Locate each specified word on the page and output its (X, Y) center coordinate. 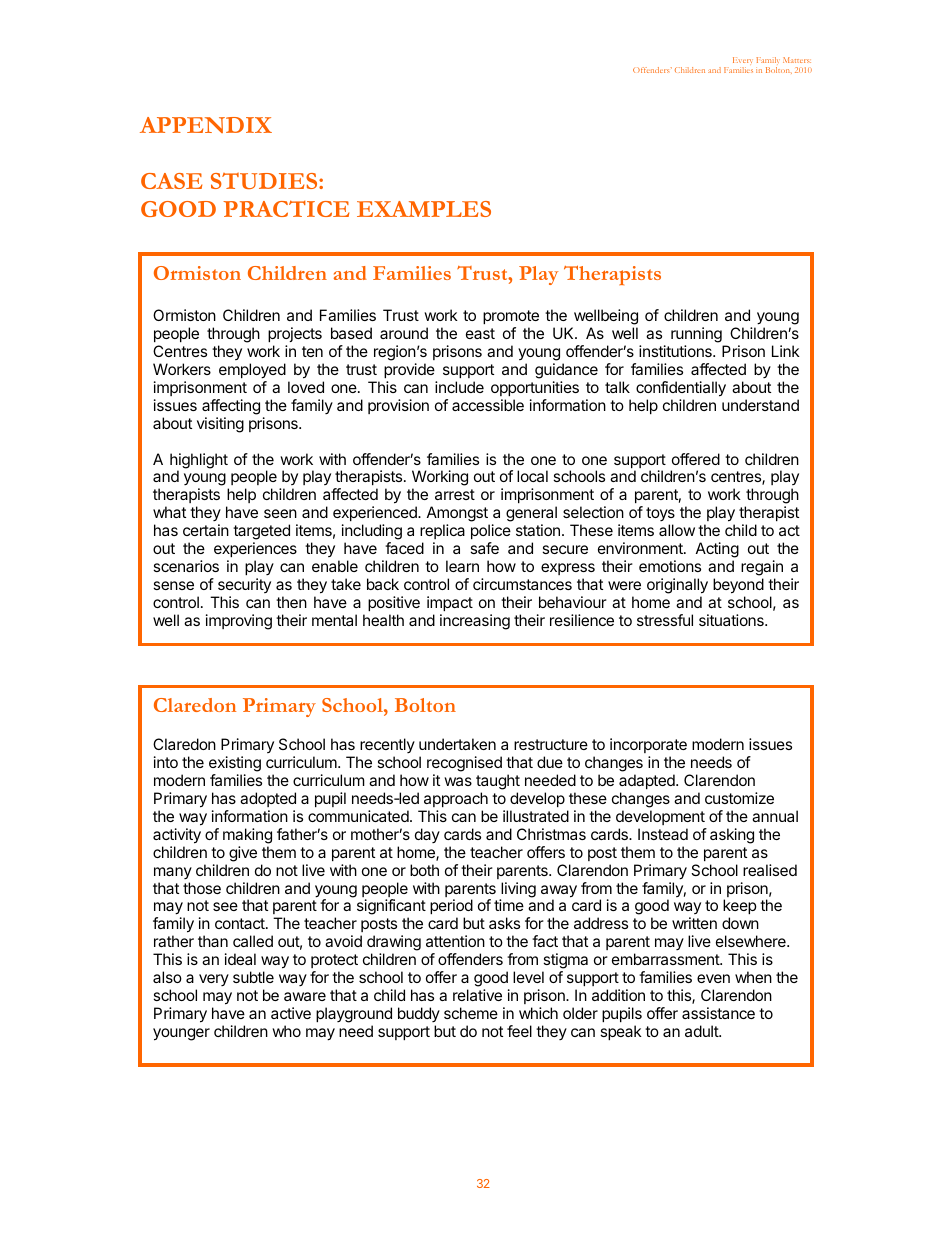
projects (295, 334)
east (480, 333)
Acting (717, 550)
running (697, 336)
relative (477, 995)
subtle (253, 977)
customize (739, 798)
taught (498, 782)
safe (484, 548)
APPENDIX (206, 125)
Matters (797, 60)
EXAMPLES (424, 209)
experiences (255, 549)
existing (235, 765)
